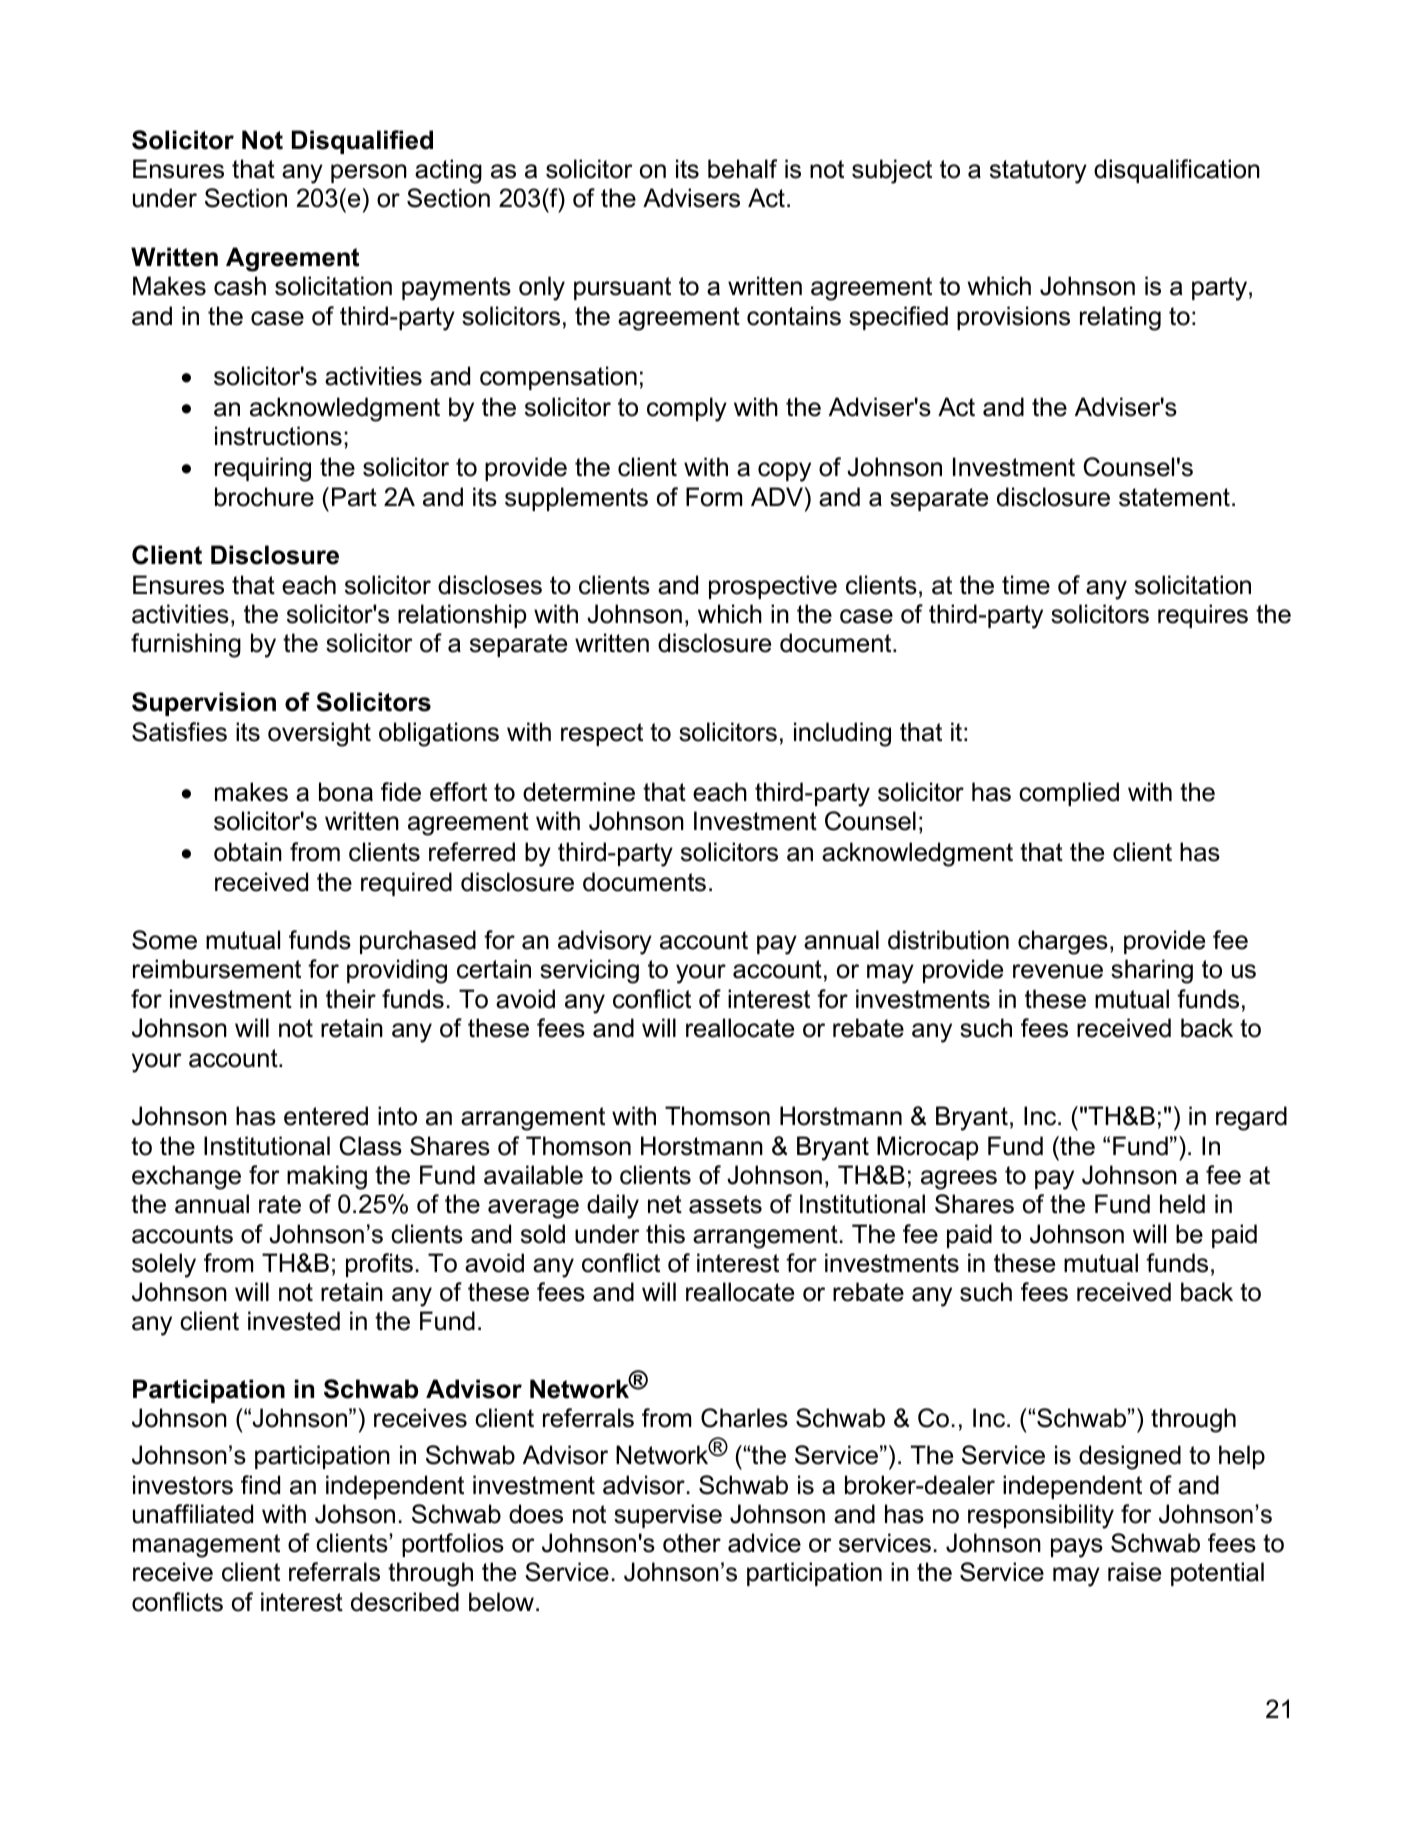 The height and width of the screenshot is (1837, 1419). Describe the element at coordinates (692, 1543) in the screenshot. I see `other` at that location.
